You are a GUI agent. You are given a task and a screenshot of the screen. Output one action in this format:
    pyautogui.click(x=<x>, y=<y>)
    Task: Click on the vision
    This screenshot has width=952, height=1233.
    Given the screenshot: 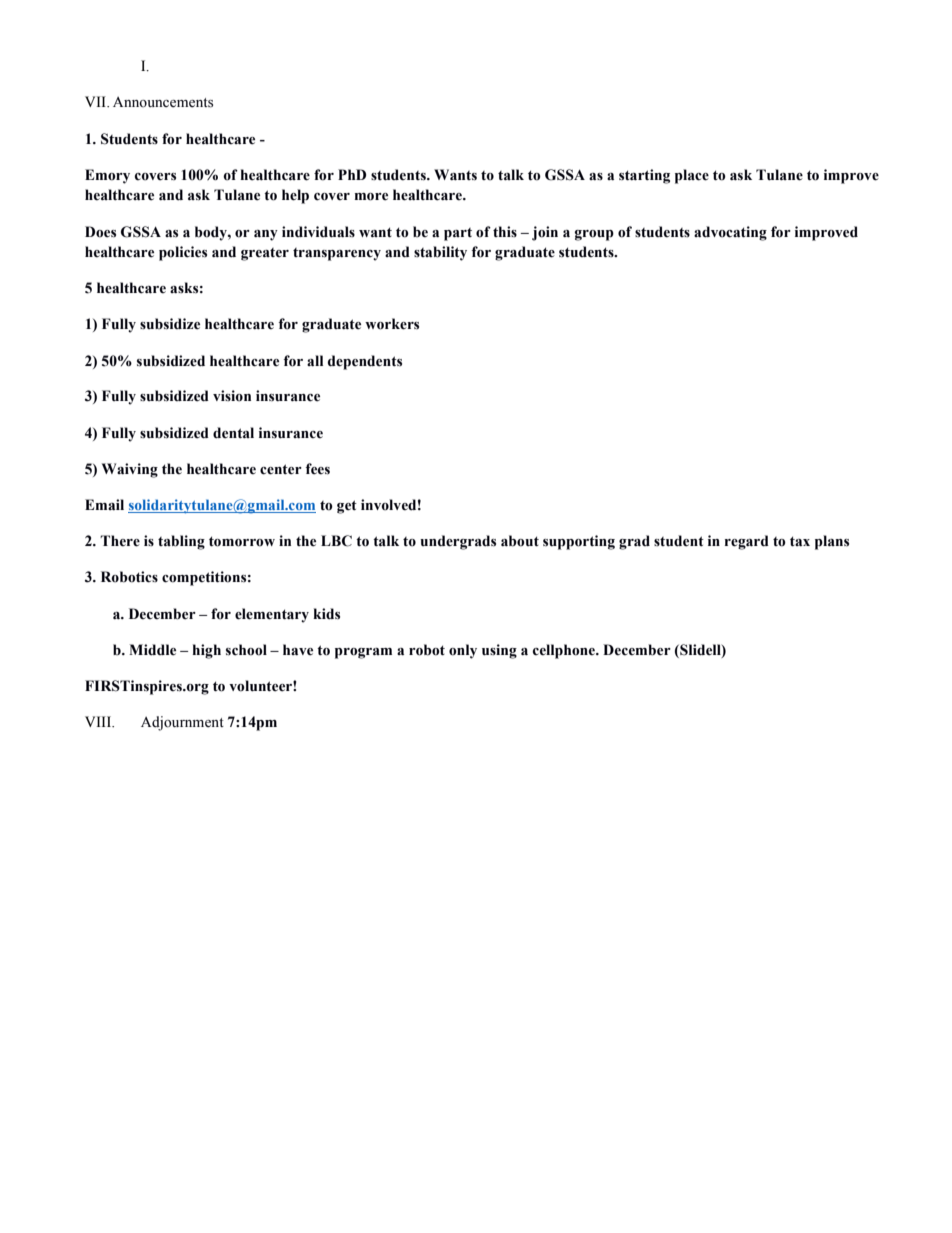 What is the action you would take?
    pyautogui.click(x=232, y=396)
